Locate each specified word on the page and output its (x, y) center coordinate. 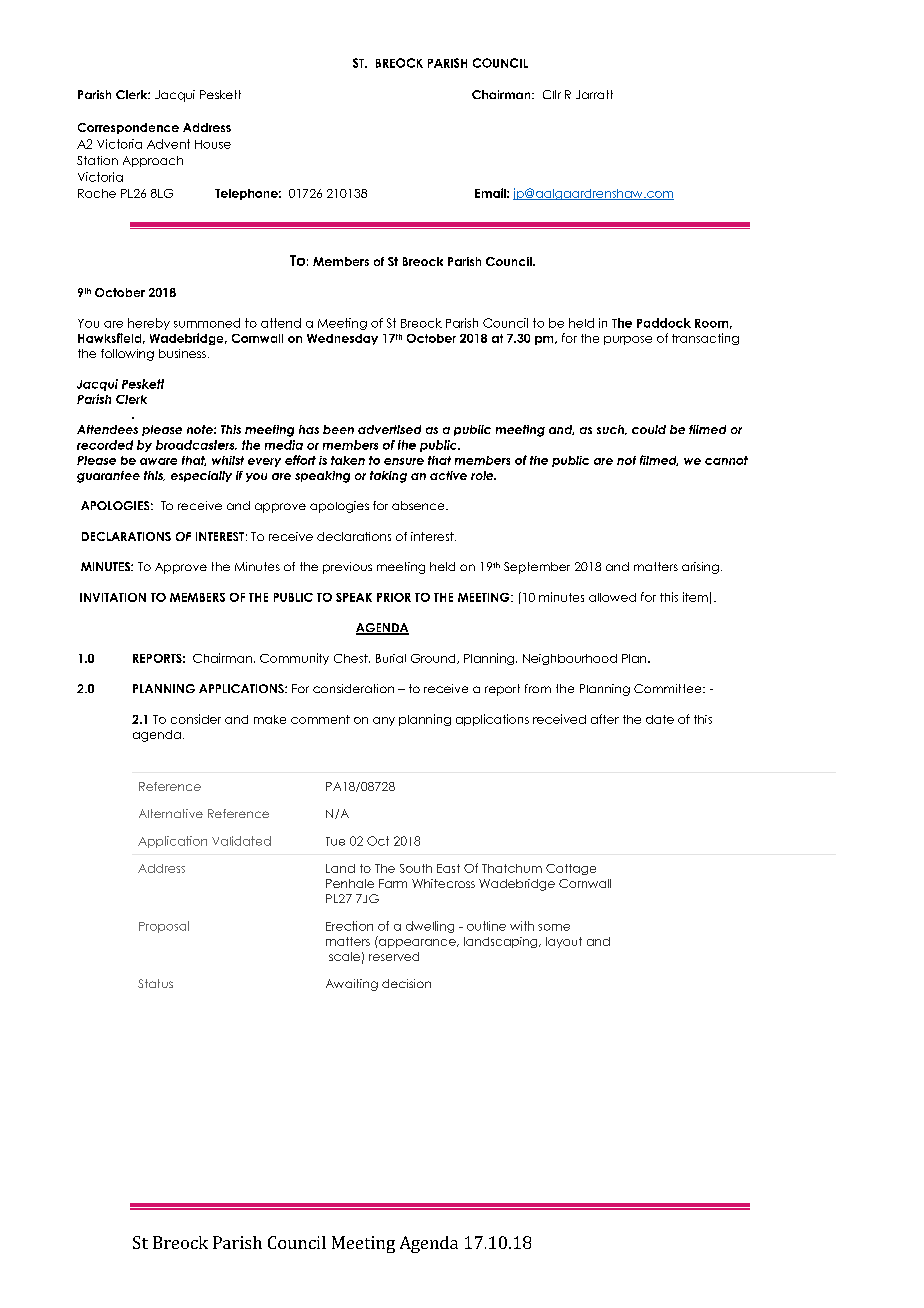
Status (155, 983)
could (649, 429)
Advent (168, 144)
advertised (389, 429)
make (270, 719)
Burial (391, 658)
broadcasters (196, 445)
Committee (669, 688)
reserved (394, 956)
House (213, 144)
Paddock (664, 323)
